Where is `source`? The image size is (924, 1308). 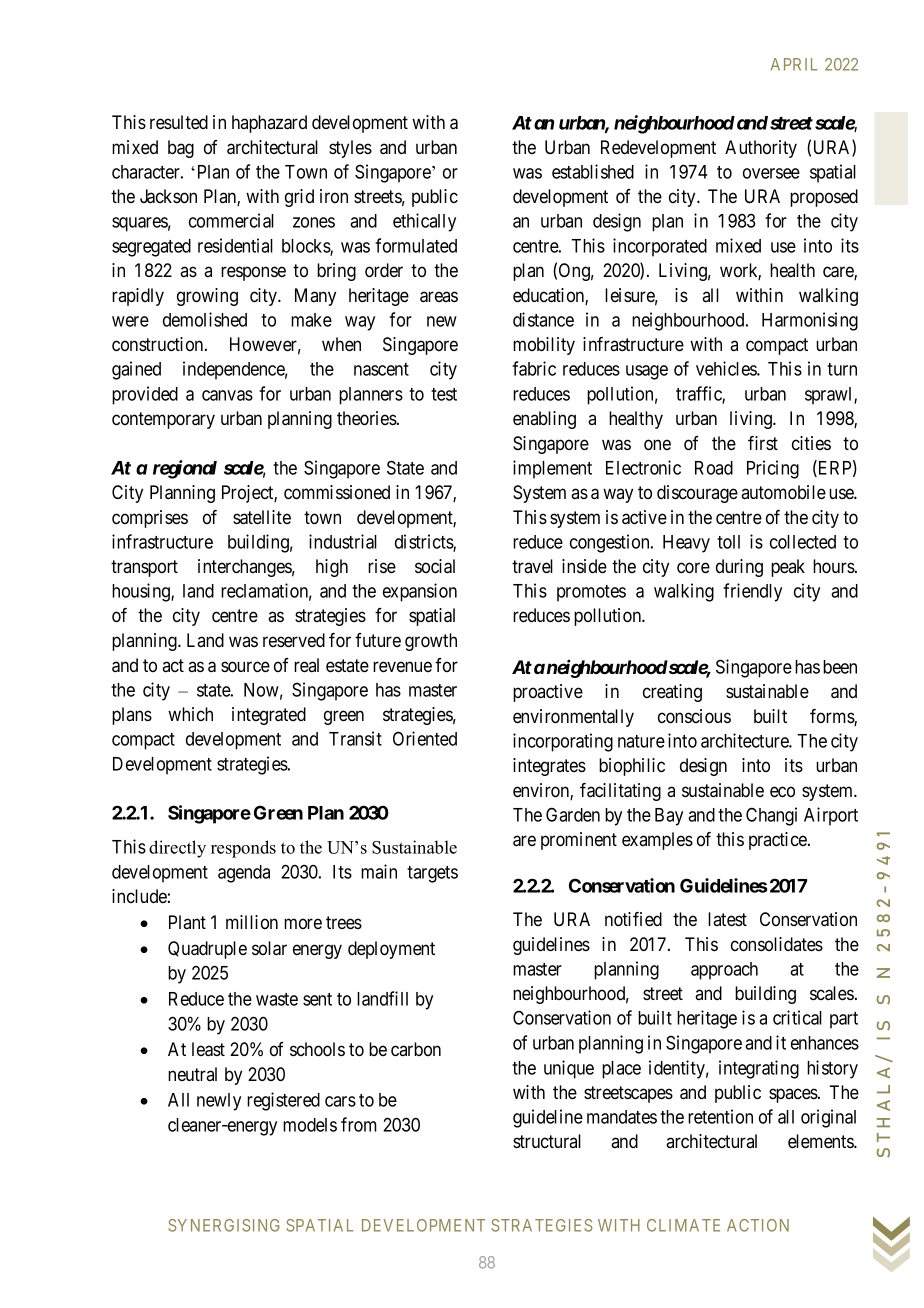
source is located at coordinates (245, 667).
